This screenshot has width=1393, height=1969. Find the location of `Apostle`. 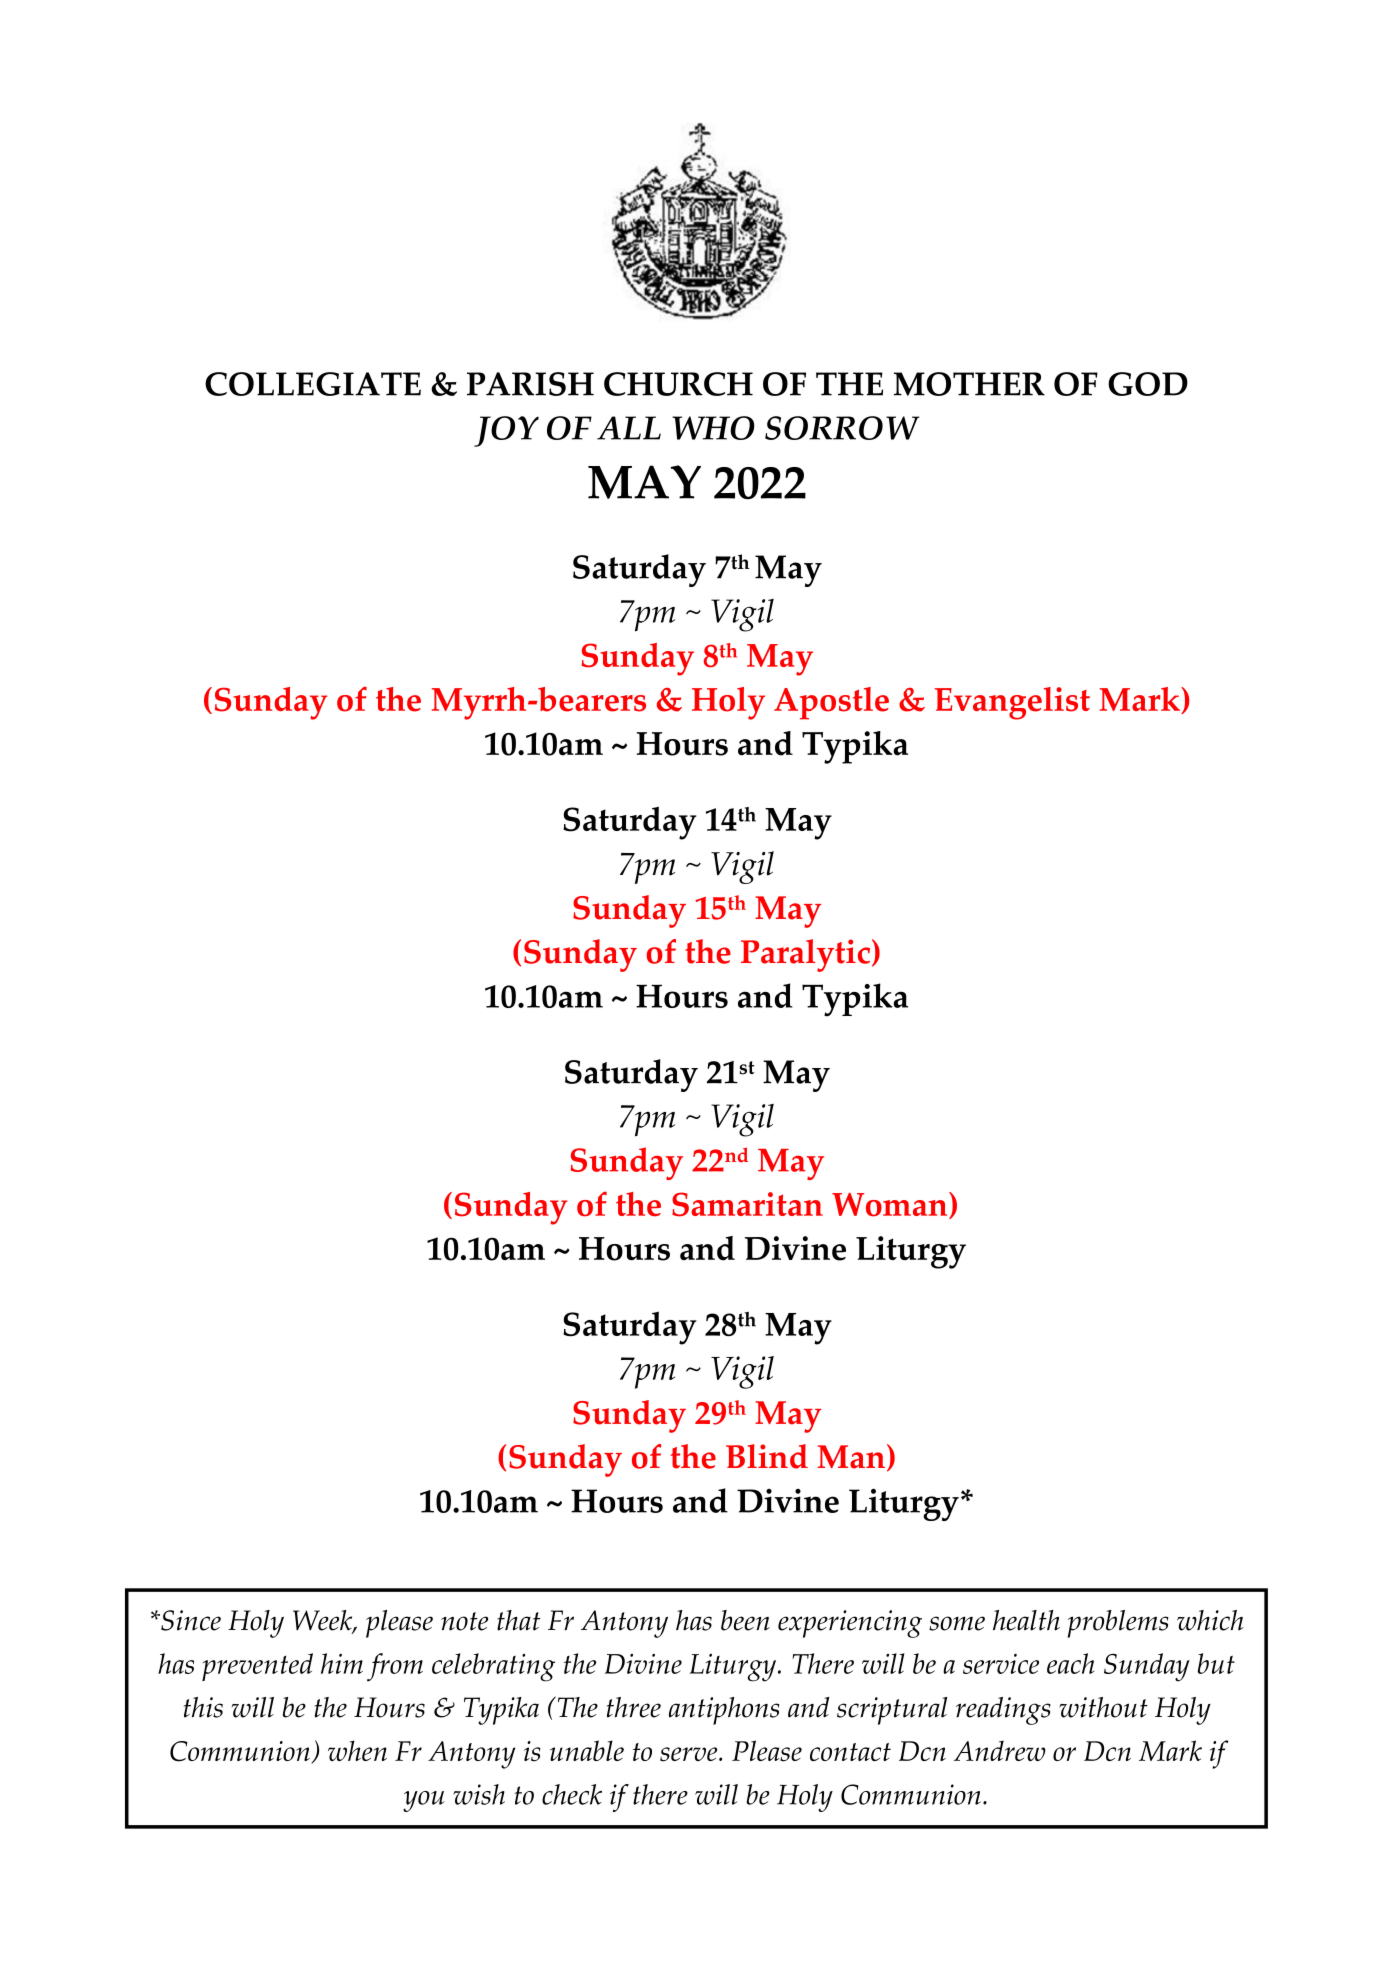

Apostle is located at coordinates (831, 703).
